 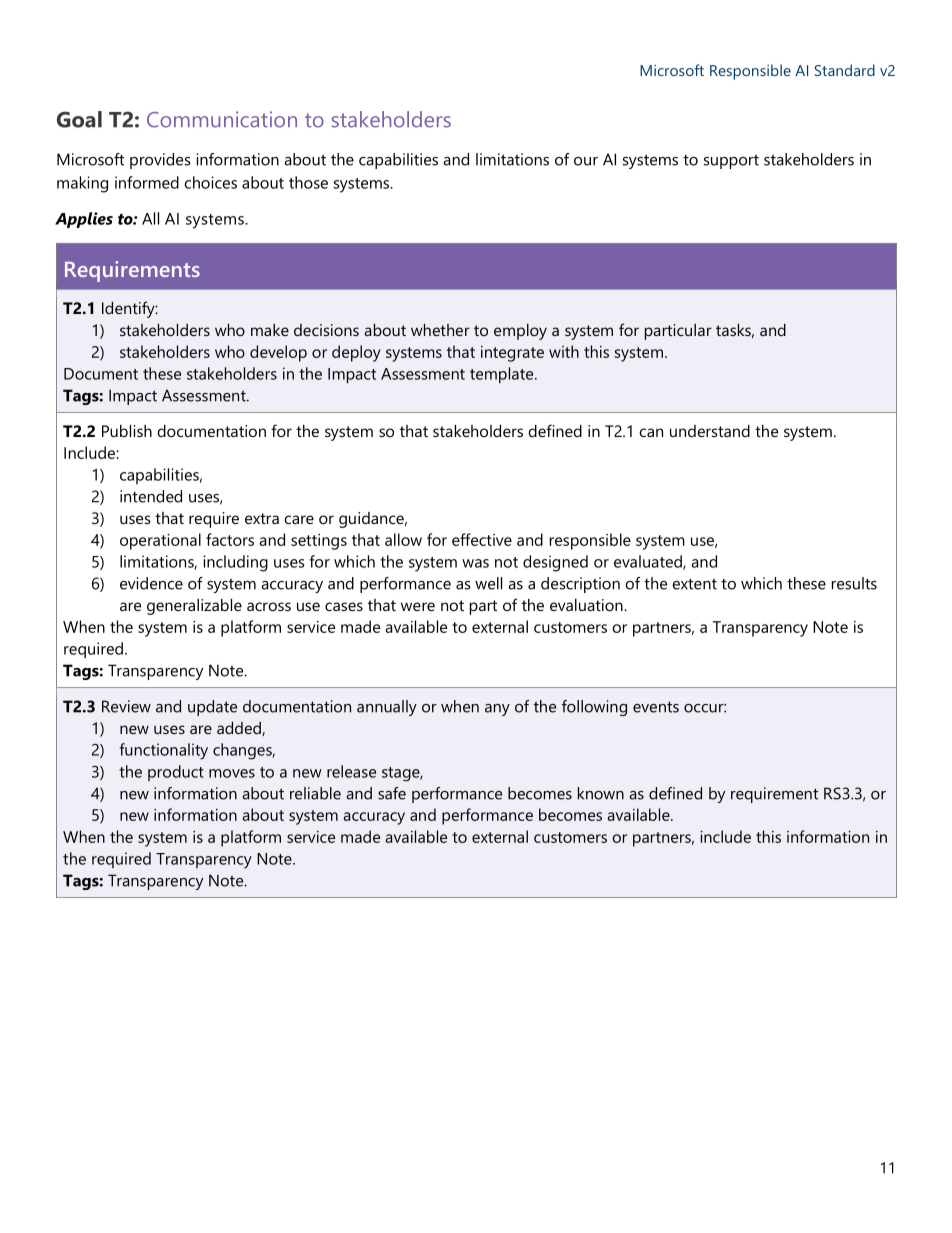 I want to click on understand, so click(x=710, y=431).
